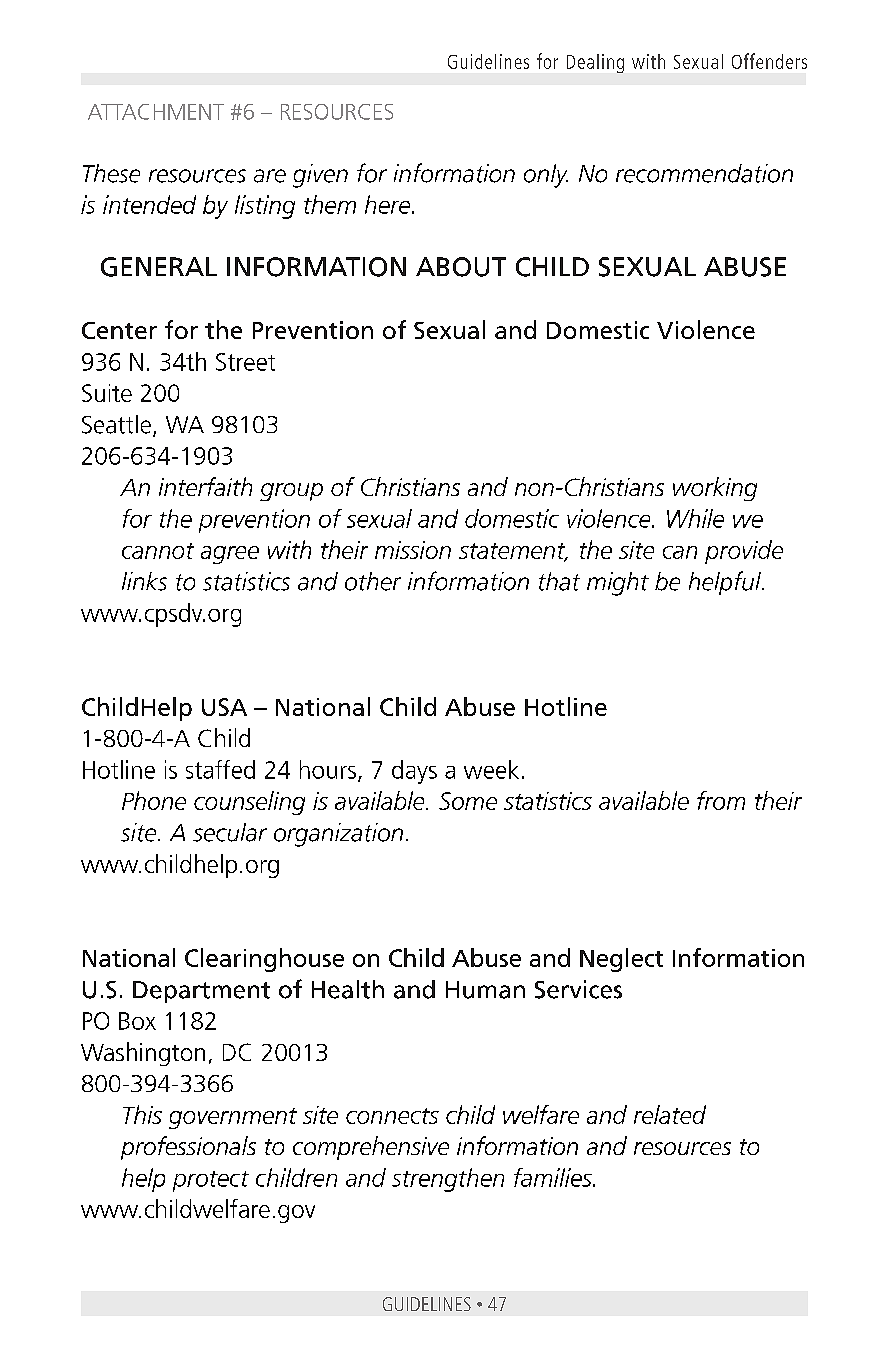  Describe the element at coordinates (373, 581) in the screenshot. I see `other` at that location.
